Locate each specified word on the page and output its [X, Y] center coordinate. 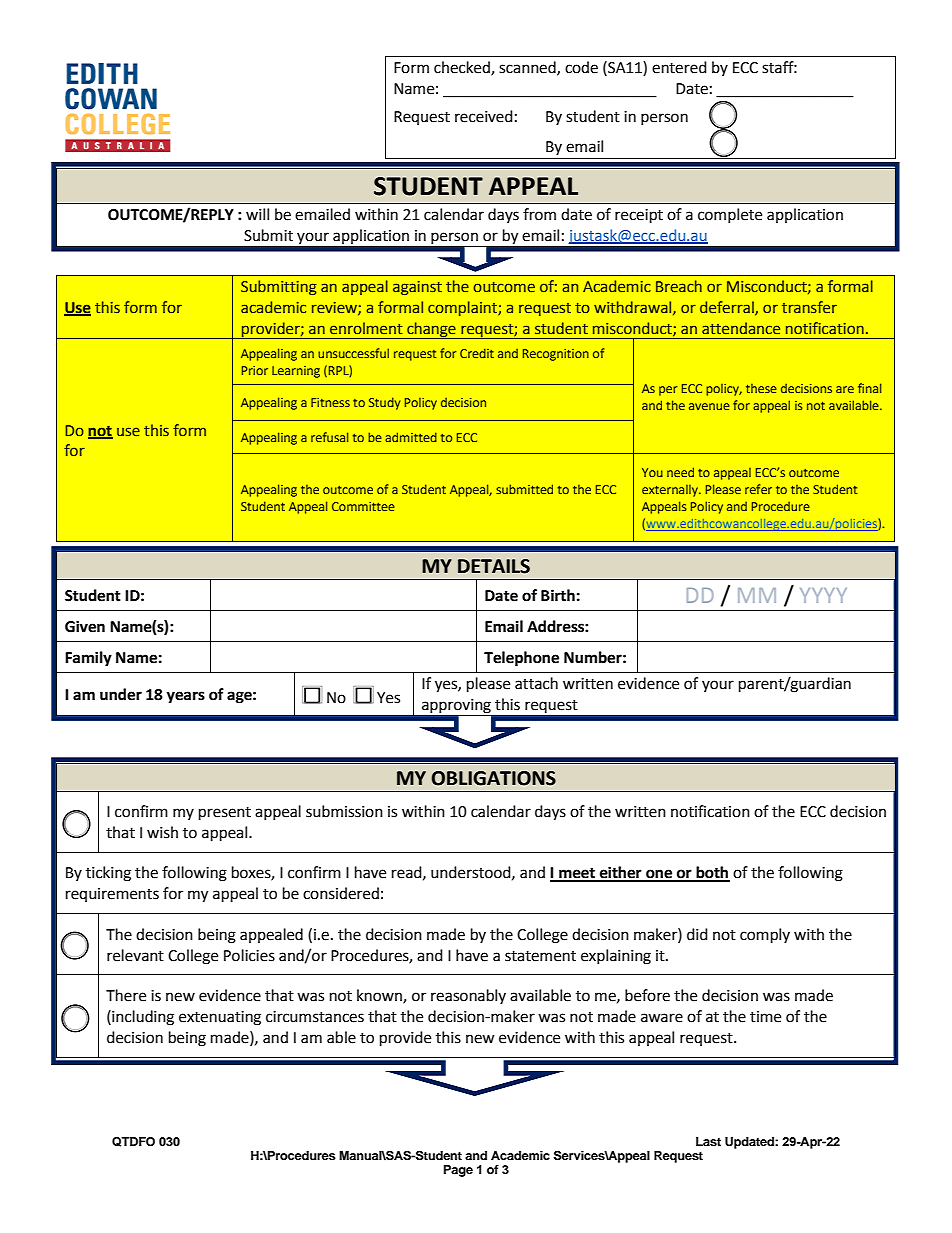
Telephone [521, 659]
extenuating [220, 1018]
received [484, 116]
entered [679, 67]
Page [458, 1171]
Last [708, 1141]
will [257, 214]
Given [85, 626]
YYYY [823, 595]
